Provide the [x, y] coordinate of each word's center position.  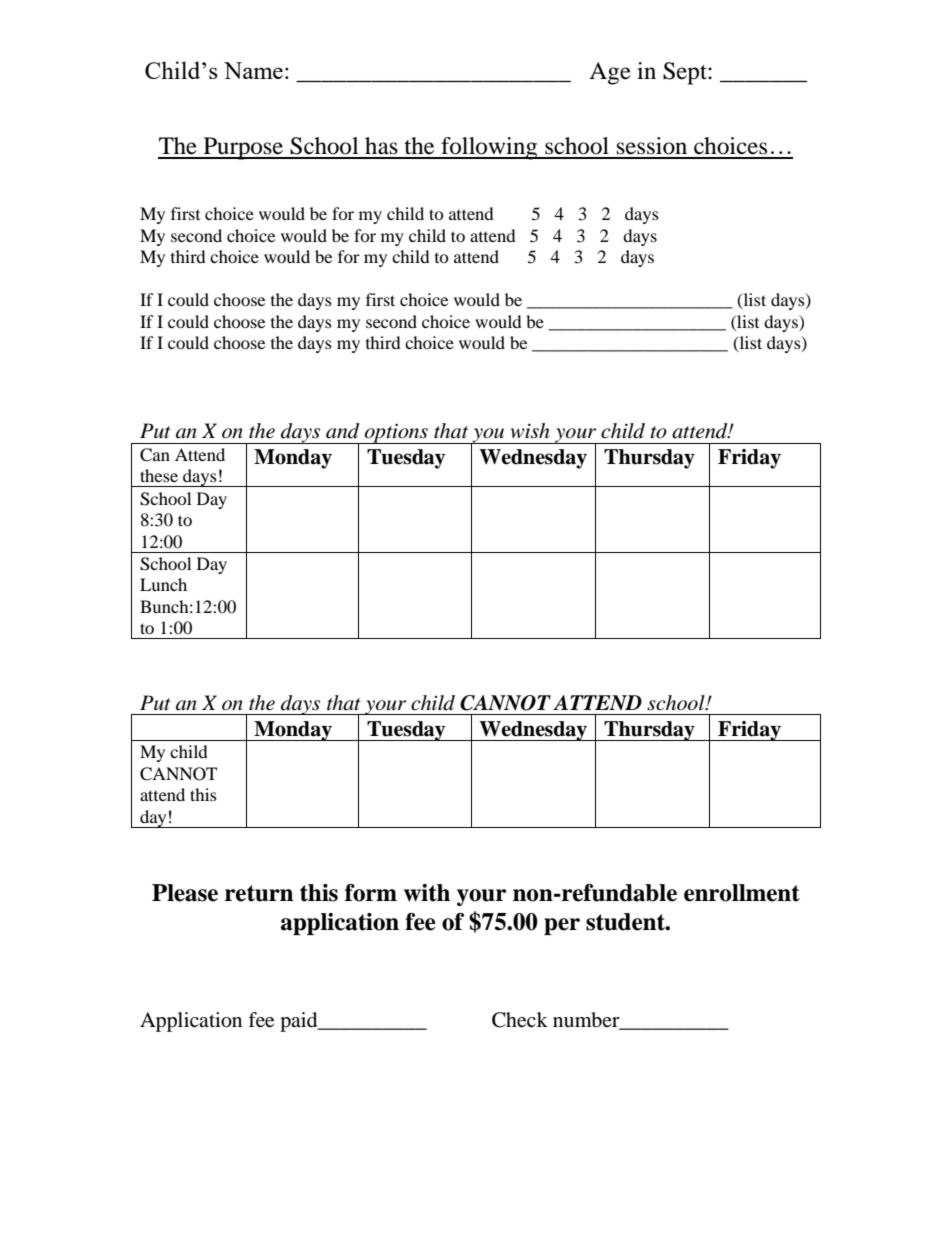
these [159, 475]
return [259, 893]
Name [253, 70]
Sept [686, 73]
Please [185, 893]
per [562, 926]
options [396, 433]
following [489, 148]
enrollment [742, 893]
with [427, 893]
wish [530, 431]
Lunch [163, 584]
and [342, 431]
